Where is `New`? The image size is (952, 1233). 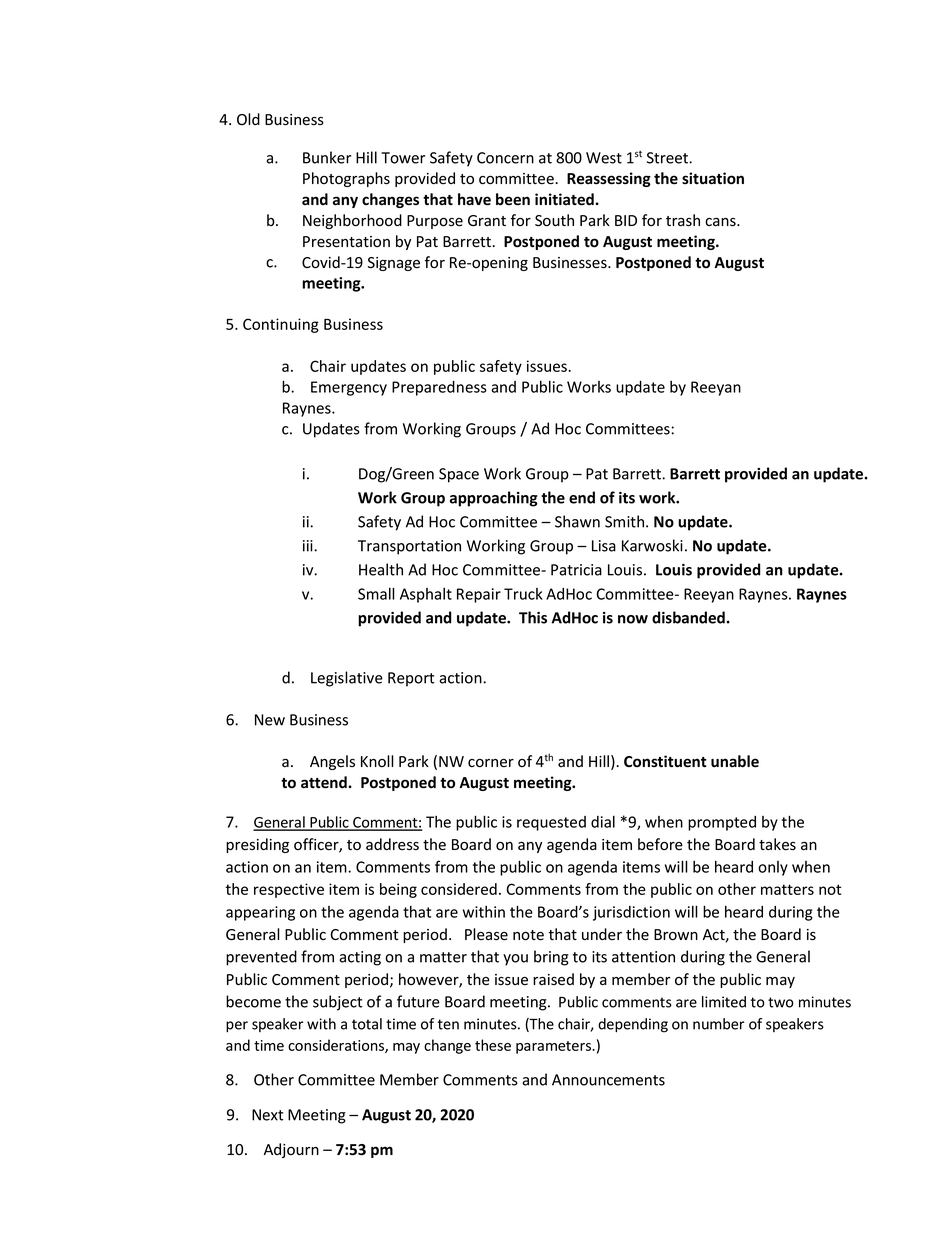
New is located at coordinates (270, 720).
